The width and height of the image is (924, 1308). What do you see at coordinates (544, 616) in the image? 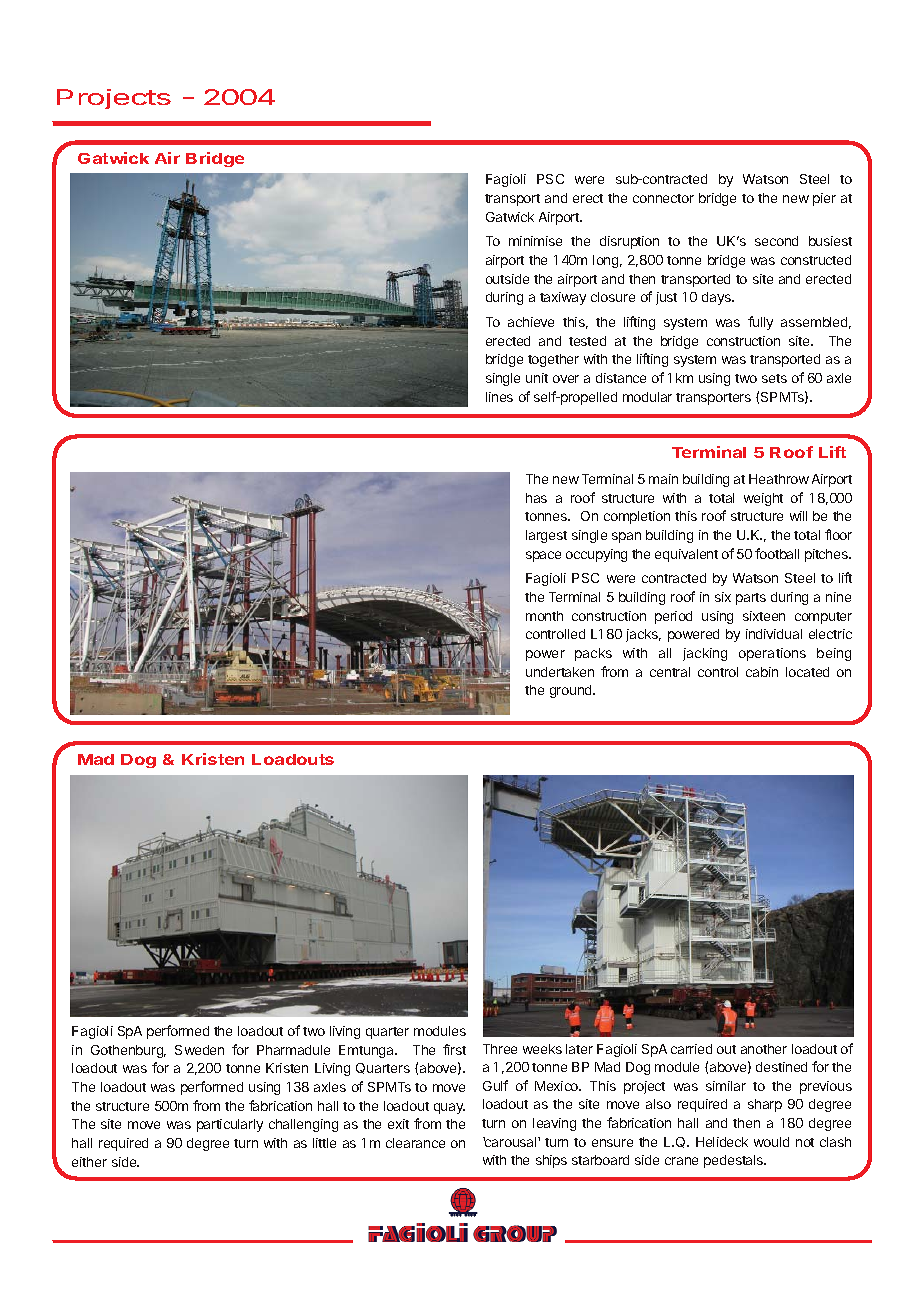
I see `month` at bounding box center [544, 616].
